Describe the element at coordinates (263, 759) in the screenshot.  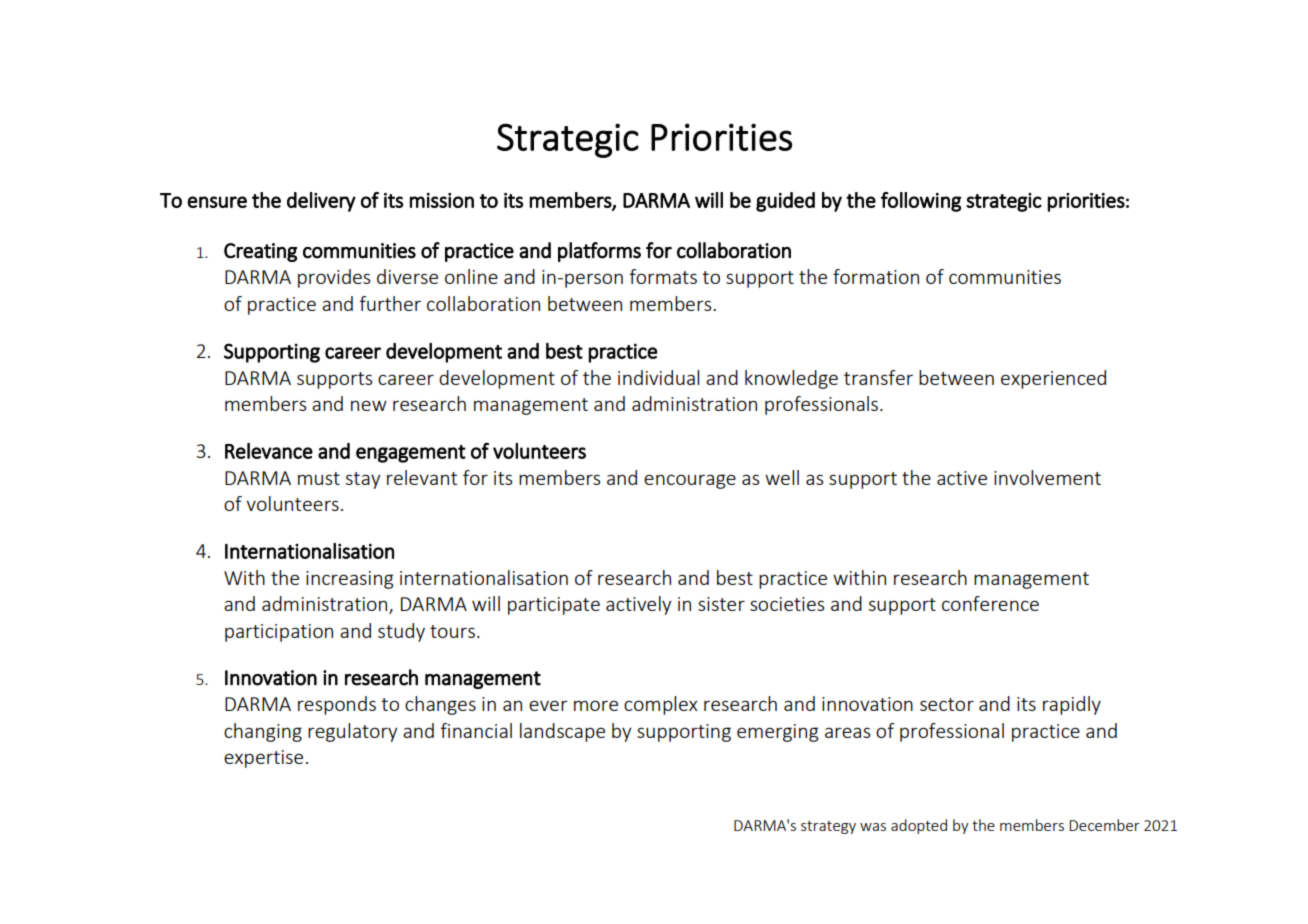
I see `expertise` at that location.
